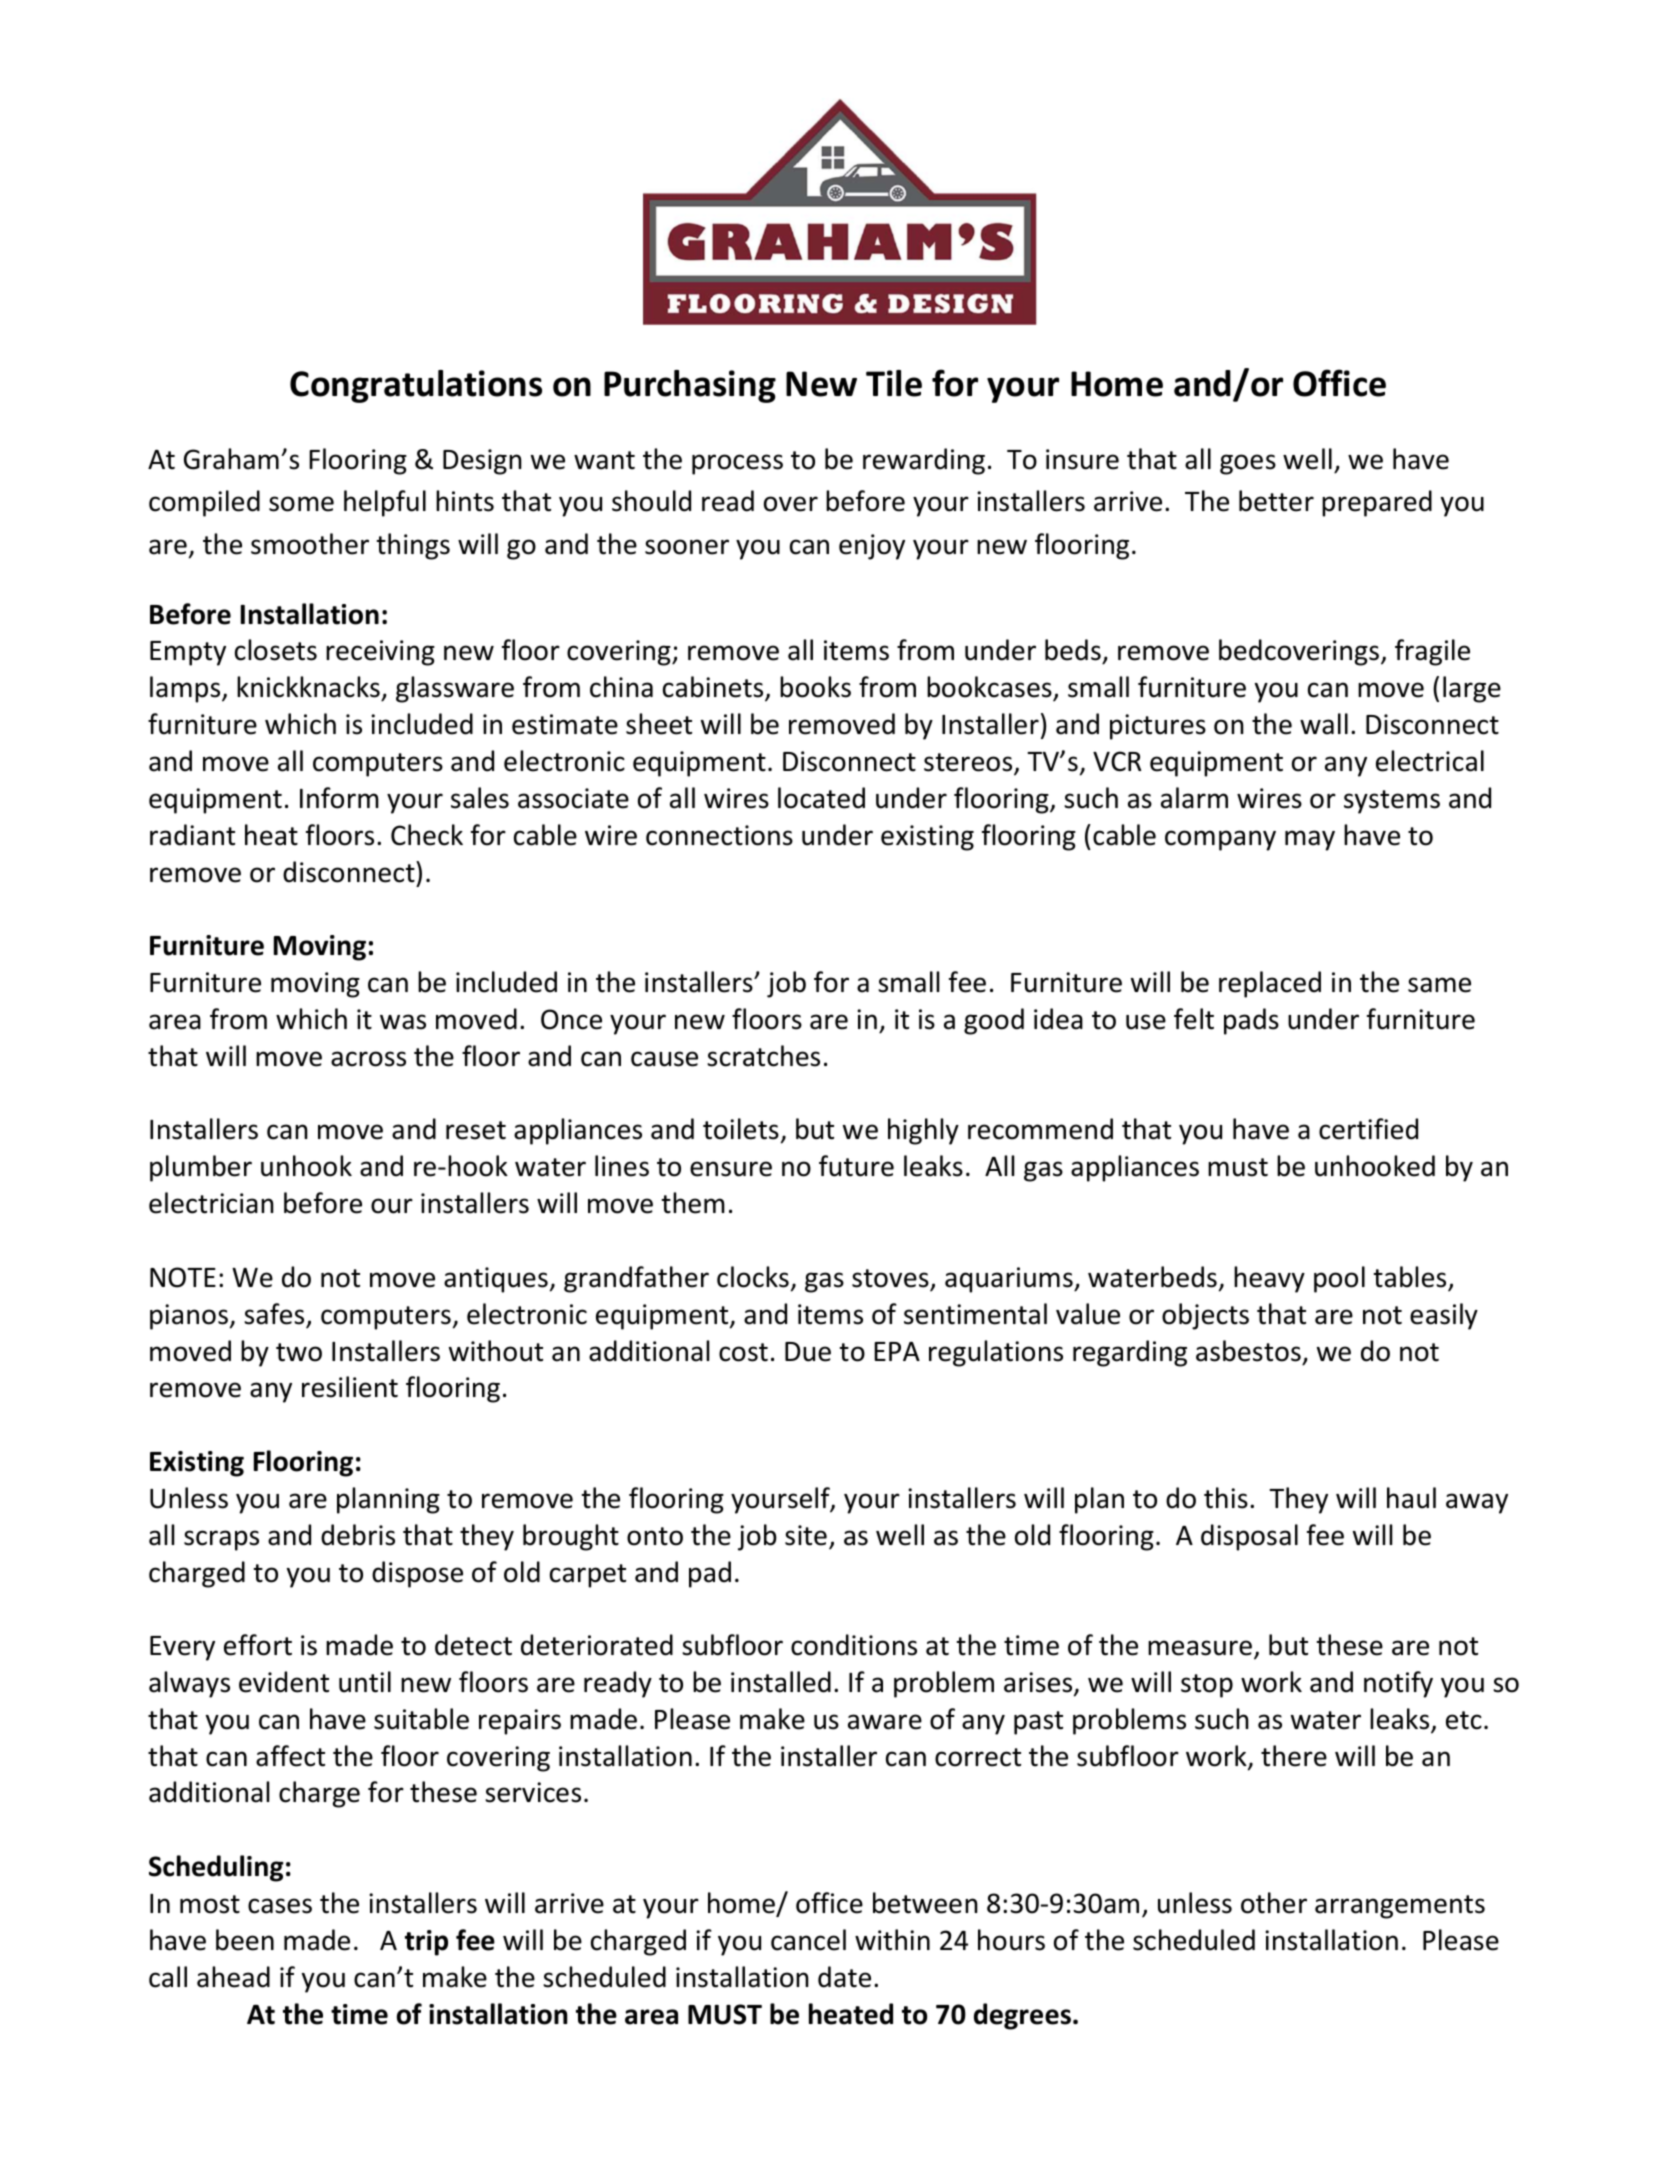  Describe the element at coordinates (308, 687) in the screenshot. I see `knickknacks` at that location.
